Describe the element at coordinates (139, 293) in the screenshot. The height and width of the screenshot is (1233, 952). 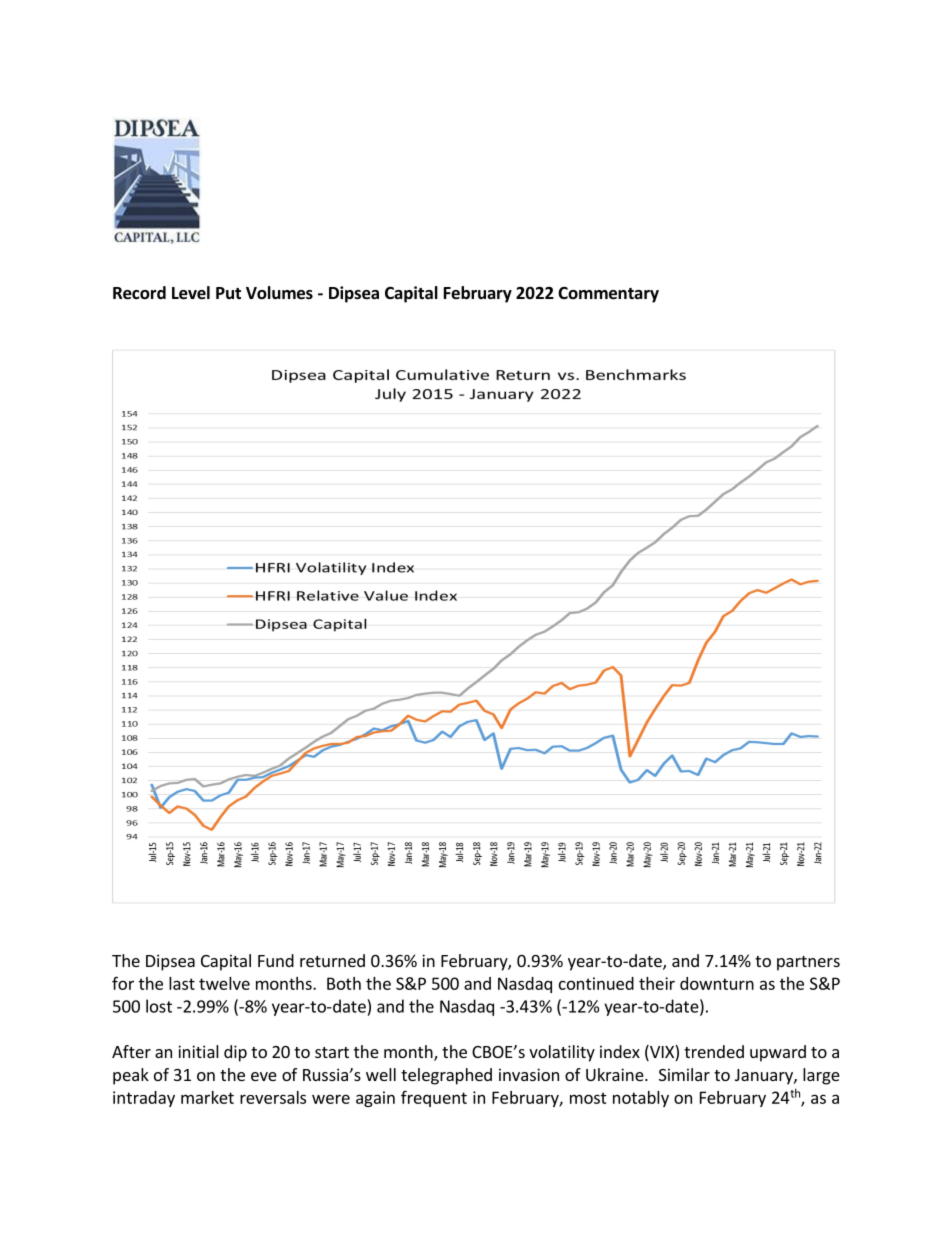
I see `Record` at that location.
